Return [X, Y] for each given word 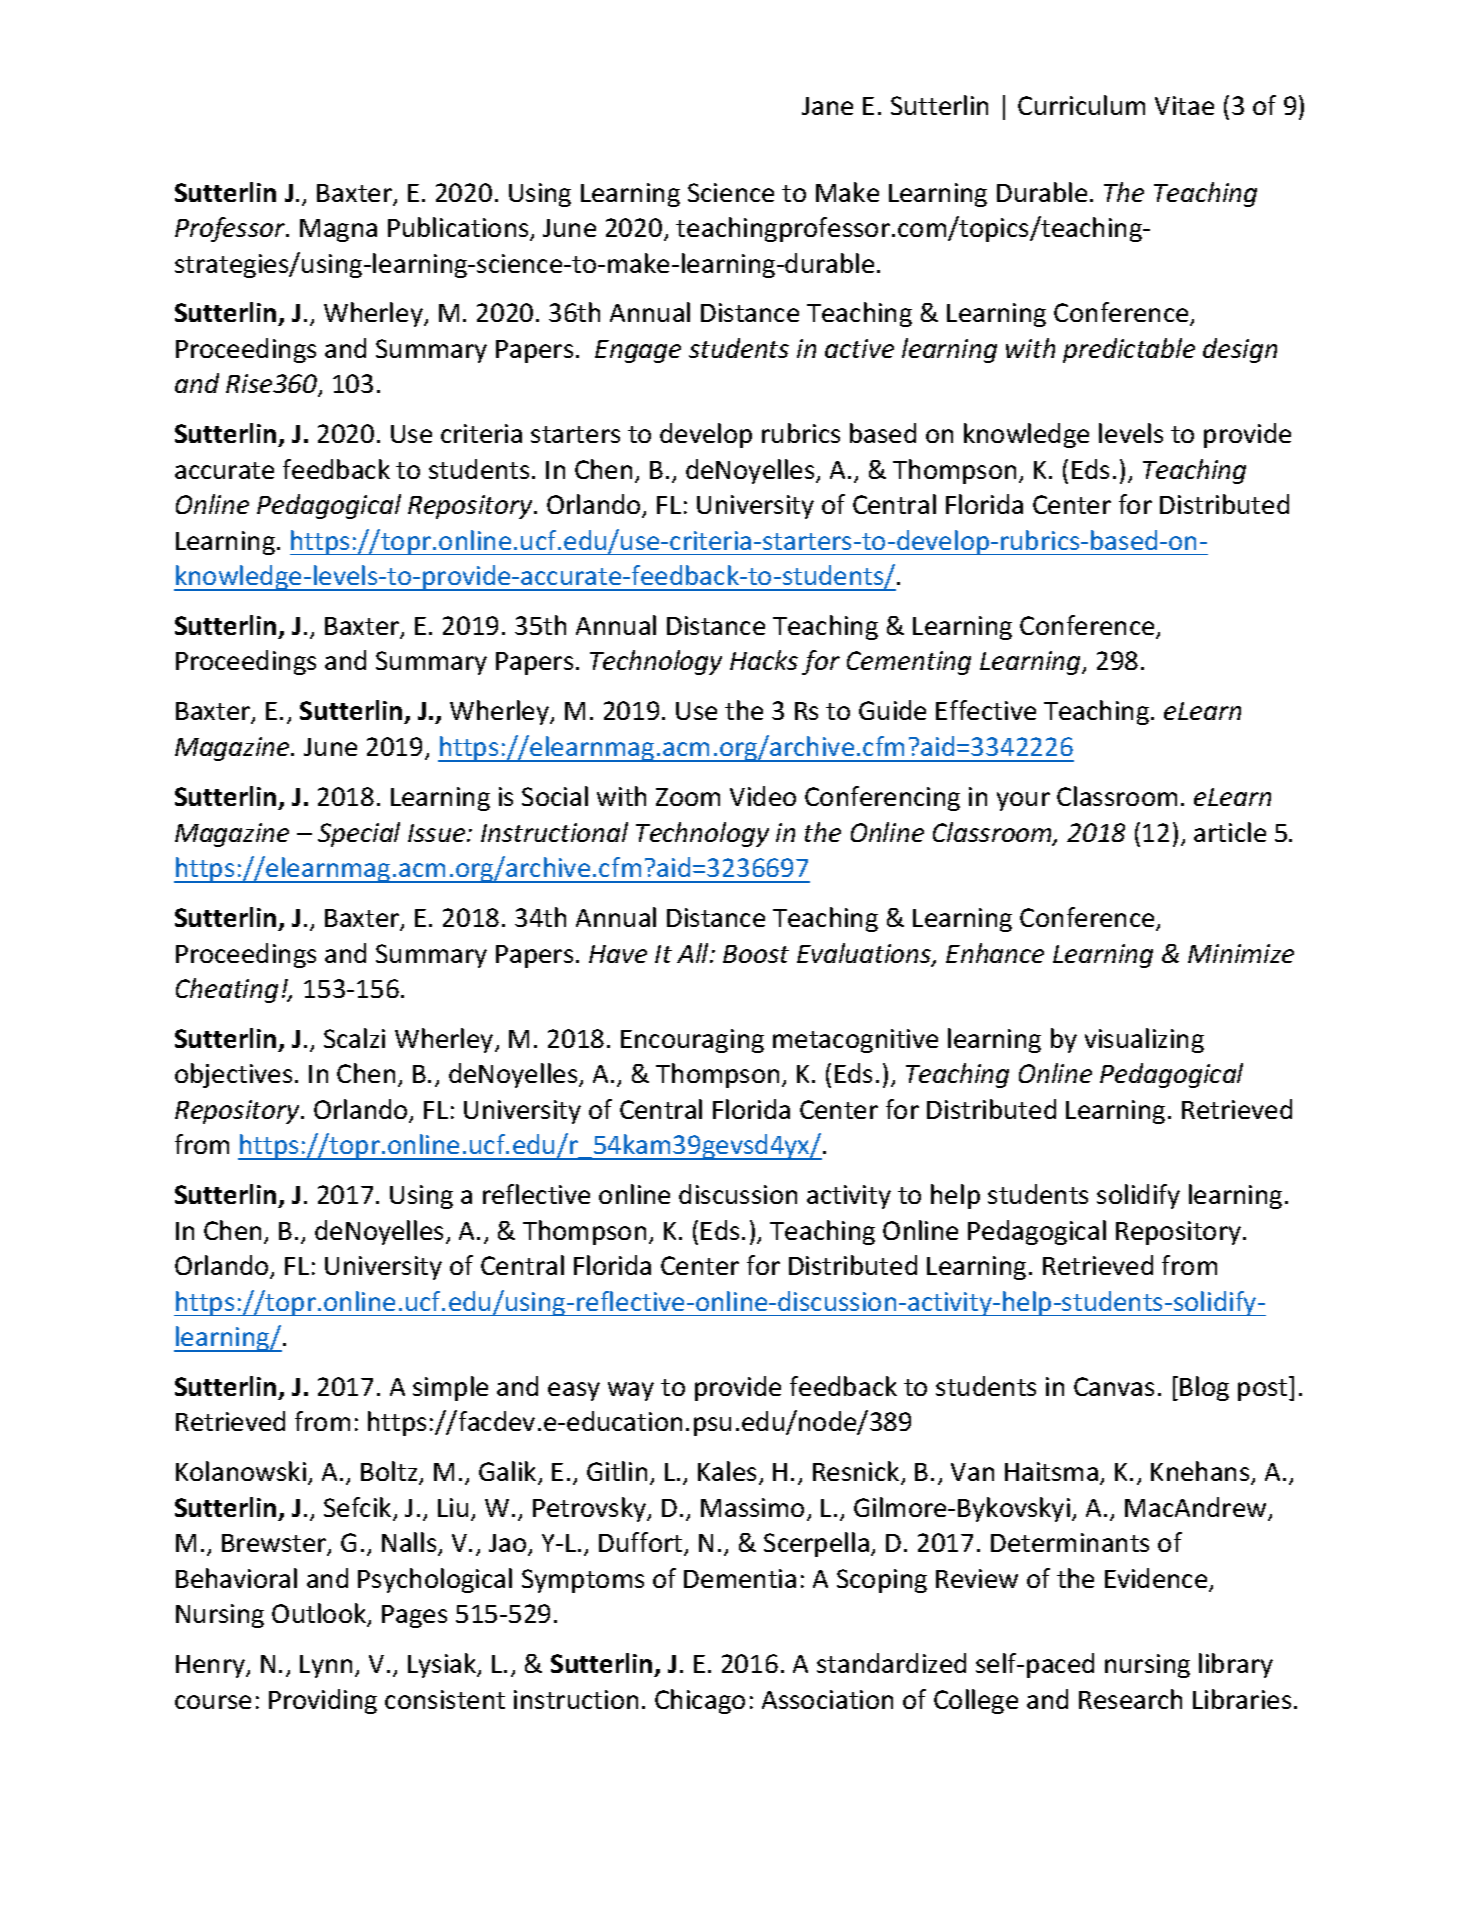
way [631, 1391]
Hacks [764, 660]
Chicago [700, 1701]
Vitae [1184, 105]
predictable [1129, 350]
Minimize [1241, 953]
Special [359, 834]
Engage [638, 351]
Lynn [326, 1666]
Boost [756, 954]
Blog [1204, 1388]
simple [450, 1388]
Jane [827, 106]
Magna [338, 230]
